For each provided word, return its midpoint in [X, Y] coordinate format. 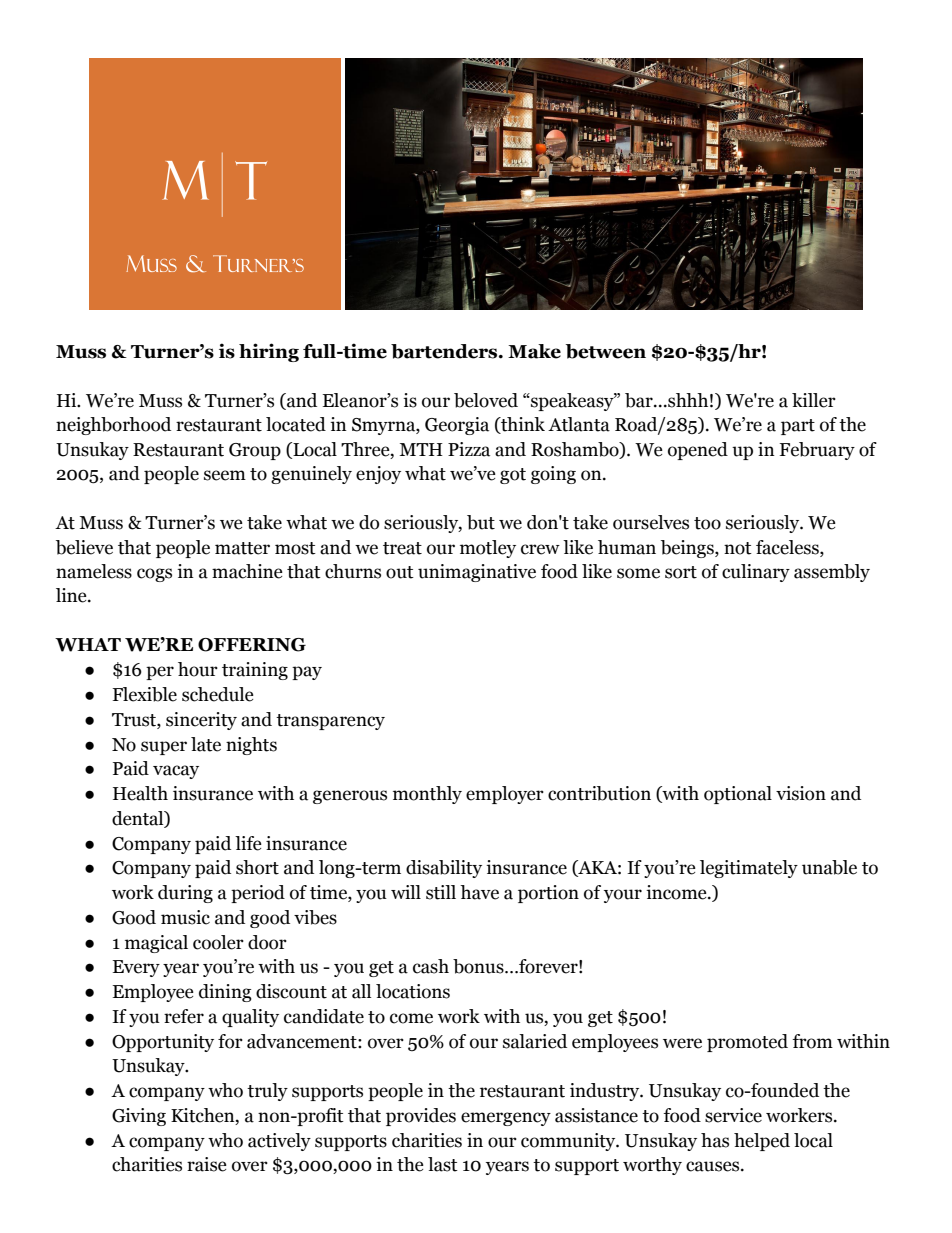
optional [738, 795]
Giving [139, 1117]
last [443, 1164]
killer [814, 400]
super [164, 748]
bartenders [445, 351]
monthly [427, 795]
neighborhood [113, 426]
